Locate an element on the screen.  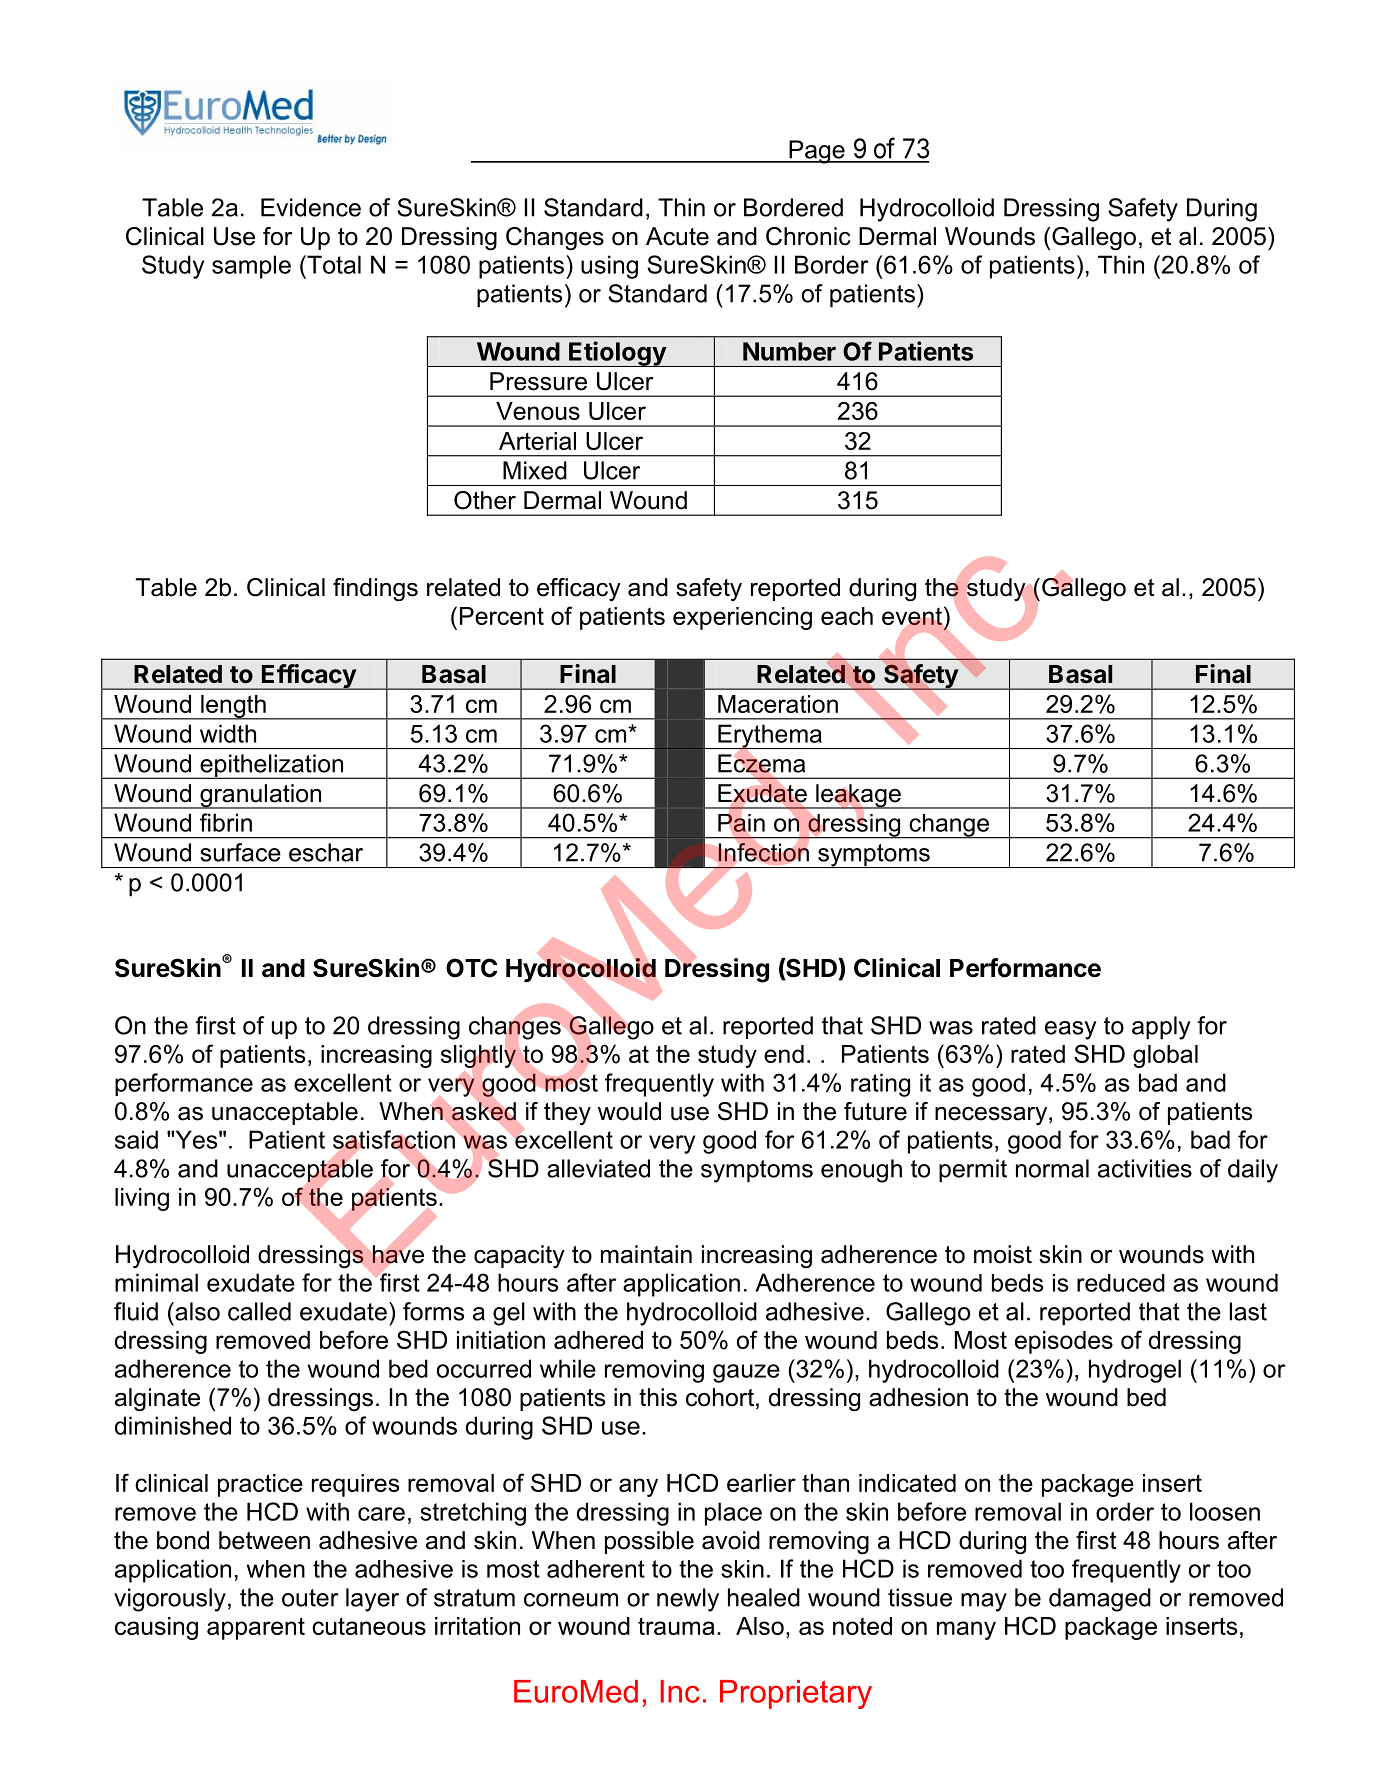
end is located at coordinates (784, 1054).
